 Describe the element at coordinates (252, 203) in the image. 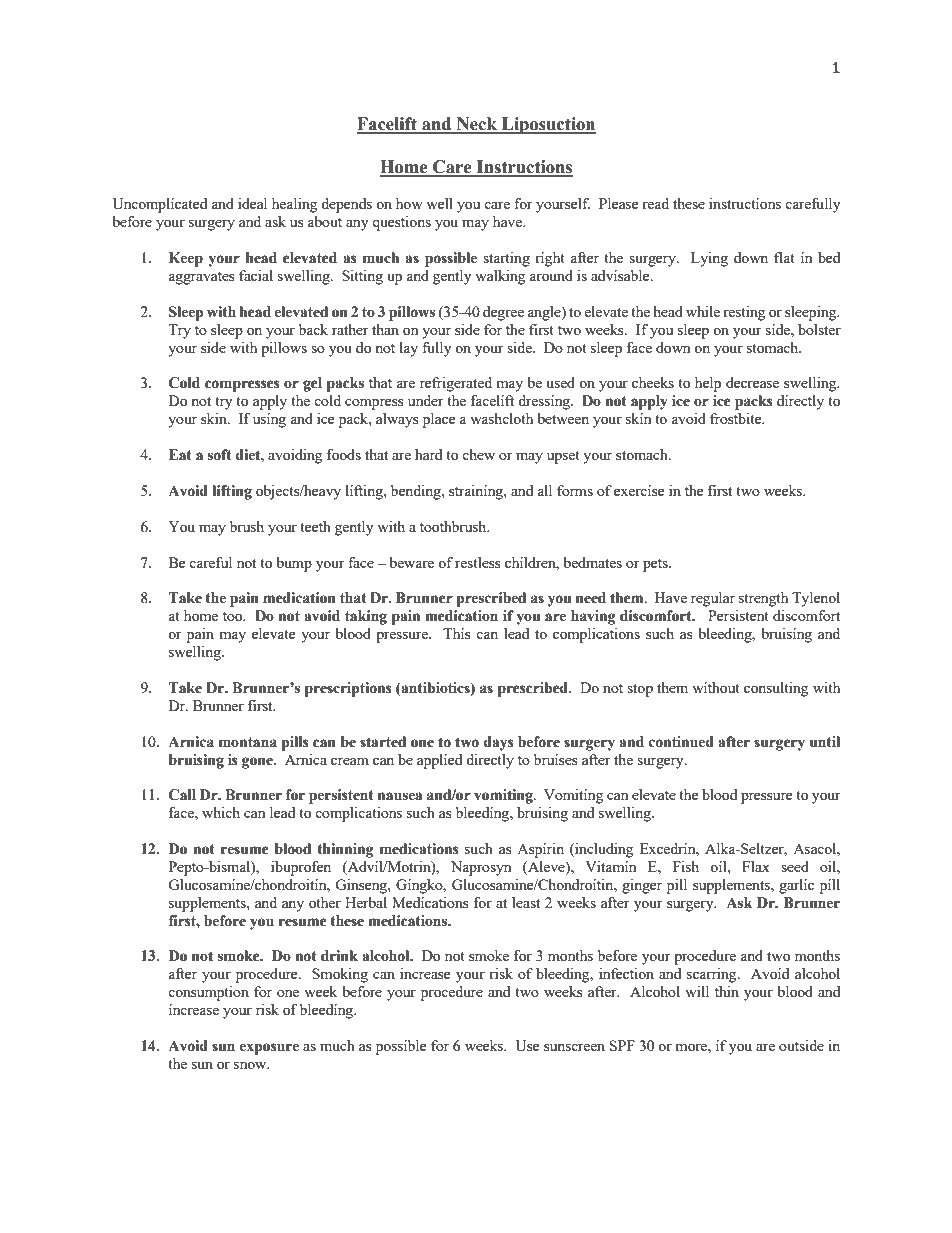

I see `ideal` at that location.
